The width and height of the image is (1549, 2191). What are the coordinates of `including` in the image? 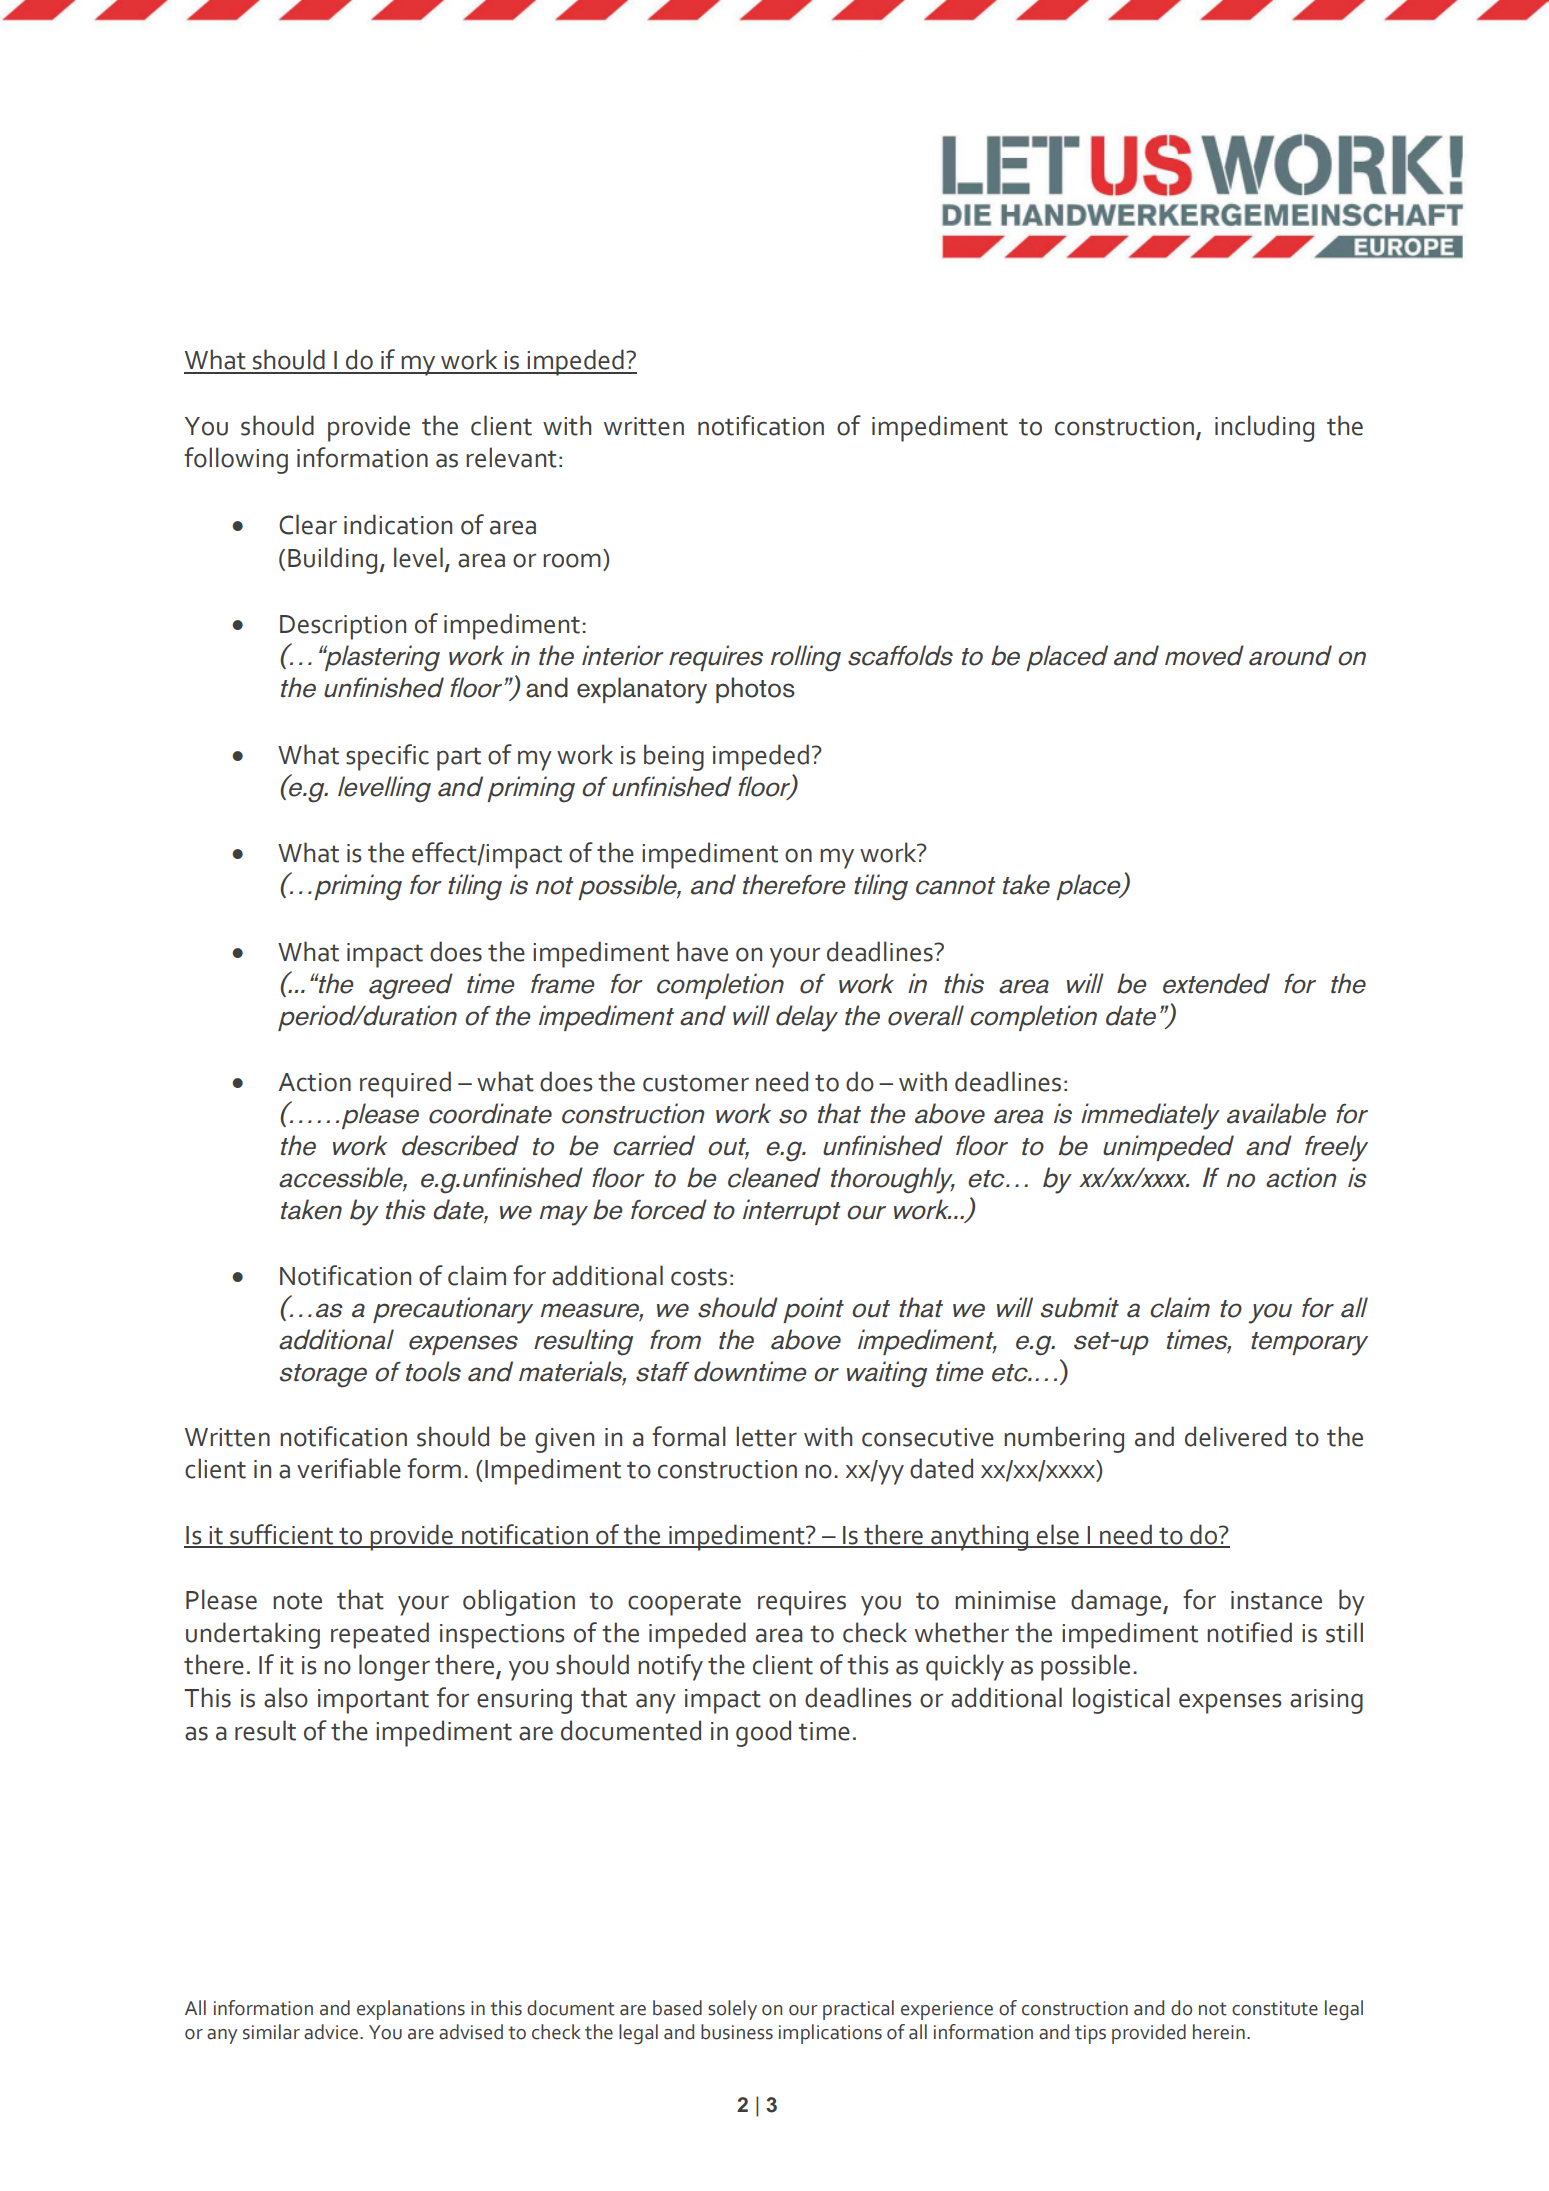 It's located at (1264, 428).
